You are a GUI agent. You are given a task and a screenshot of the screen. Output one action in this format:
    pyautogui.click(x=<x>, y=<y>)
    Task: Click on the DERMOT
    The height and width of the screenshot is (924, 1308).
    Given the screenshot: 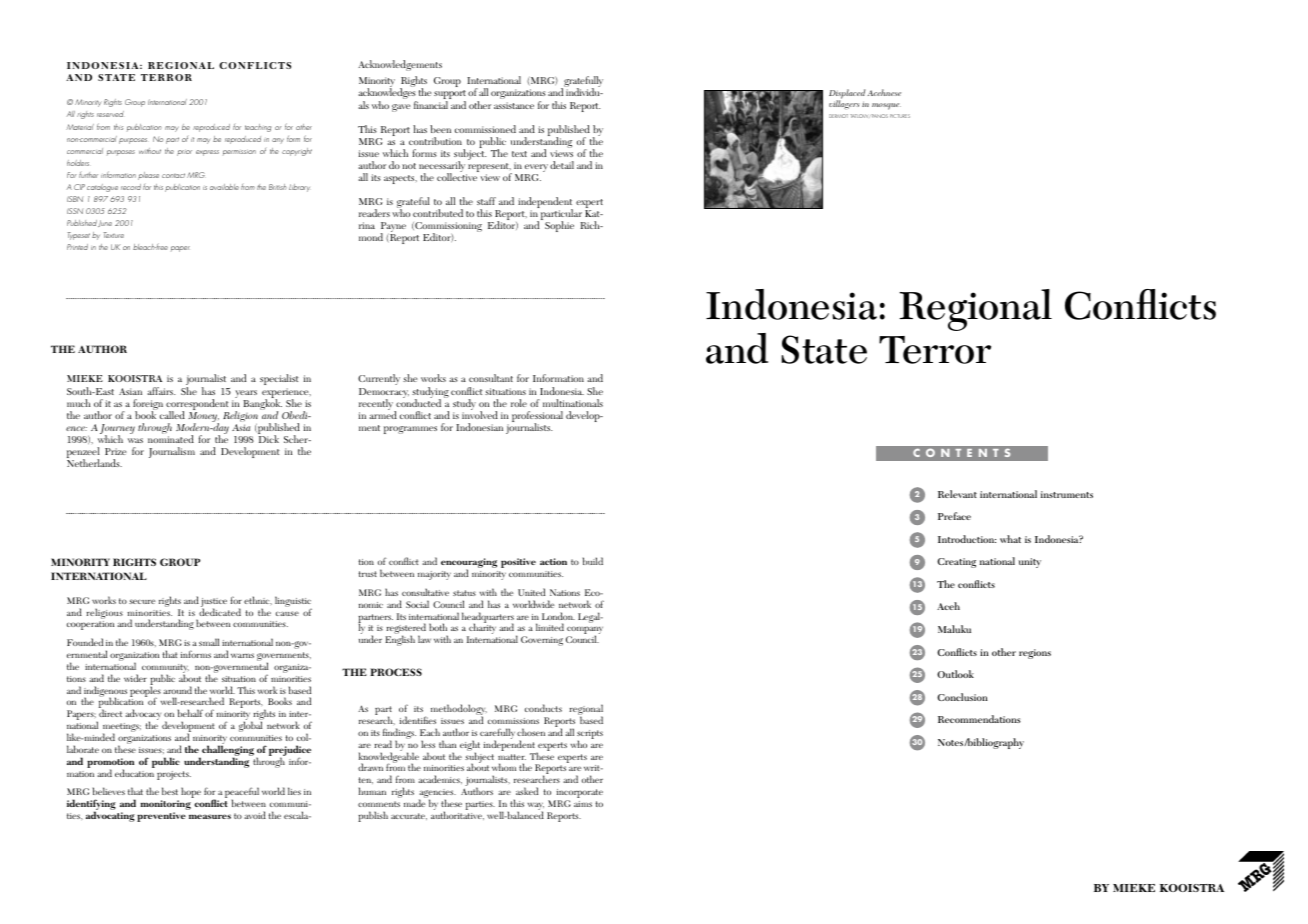 What is the action you would take?
    pyautogui.click(x=838, y=116)
